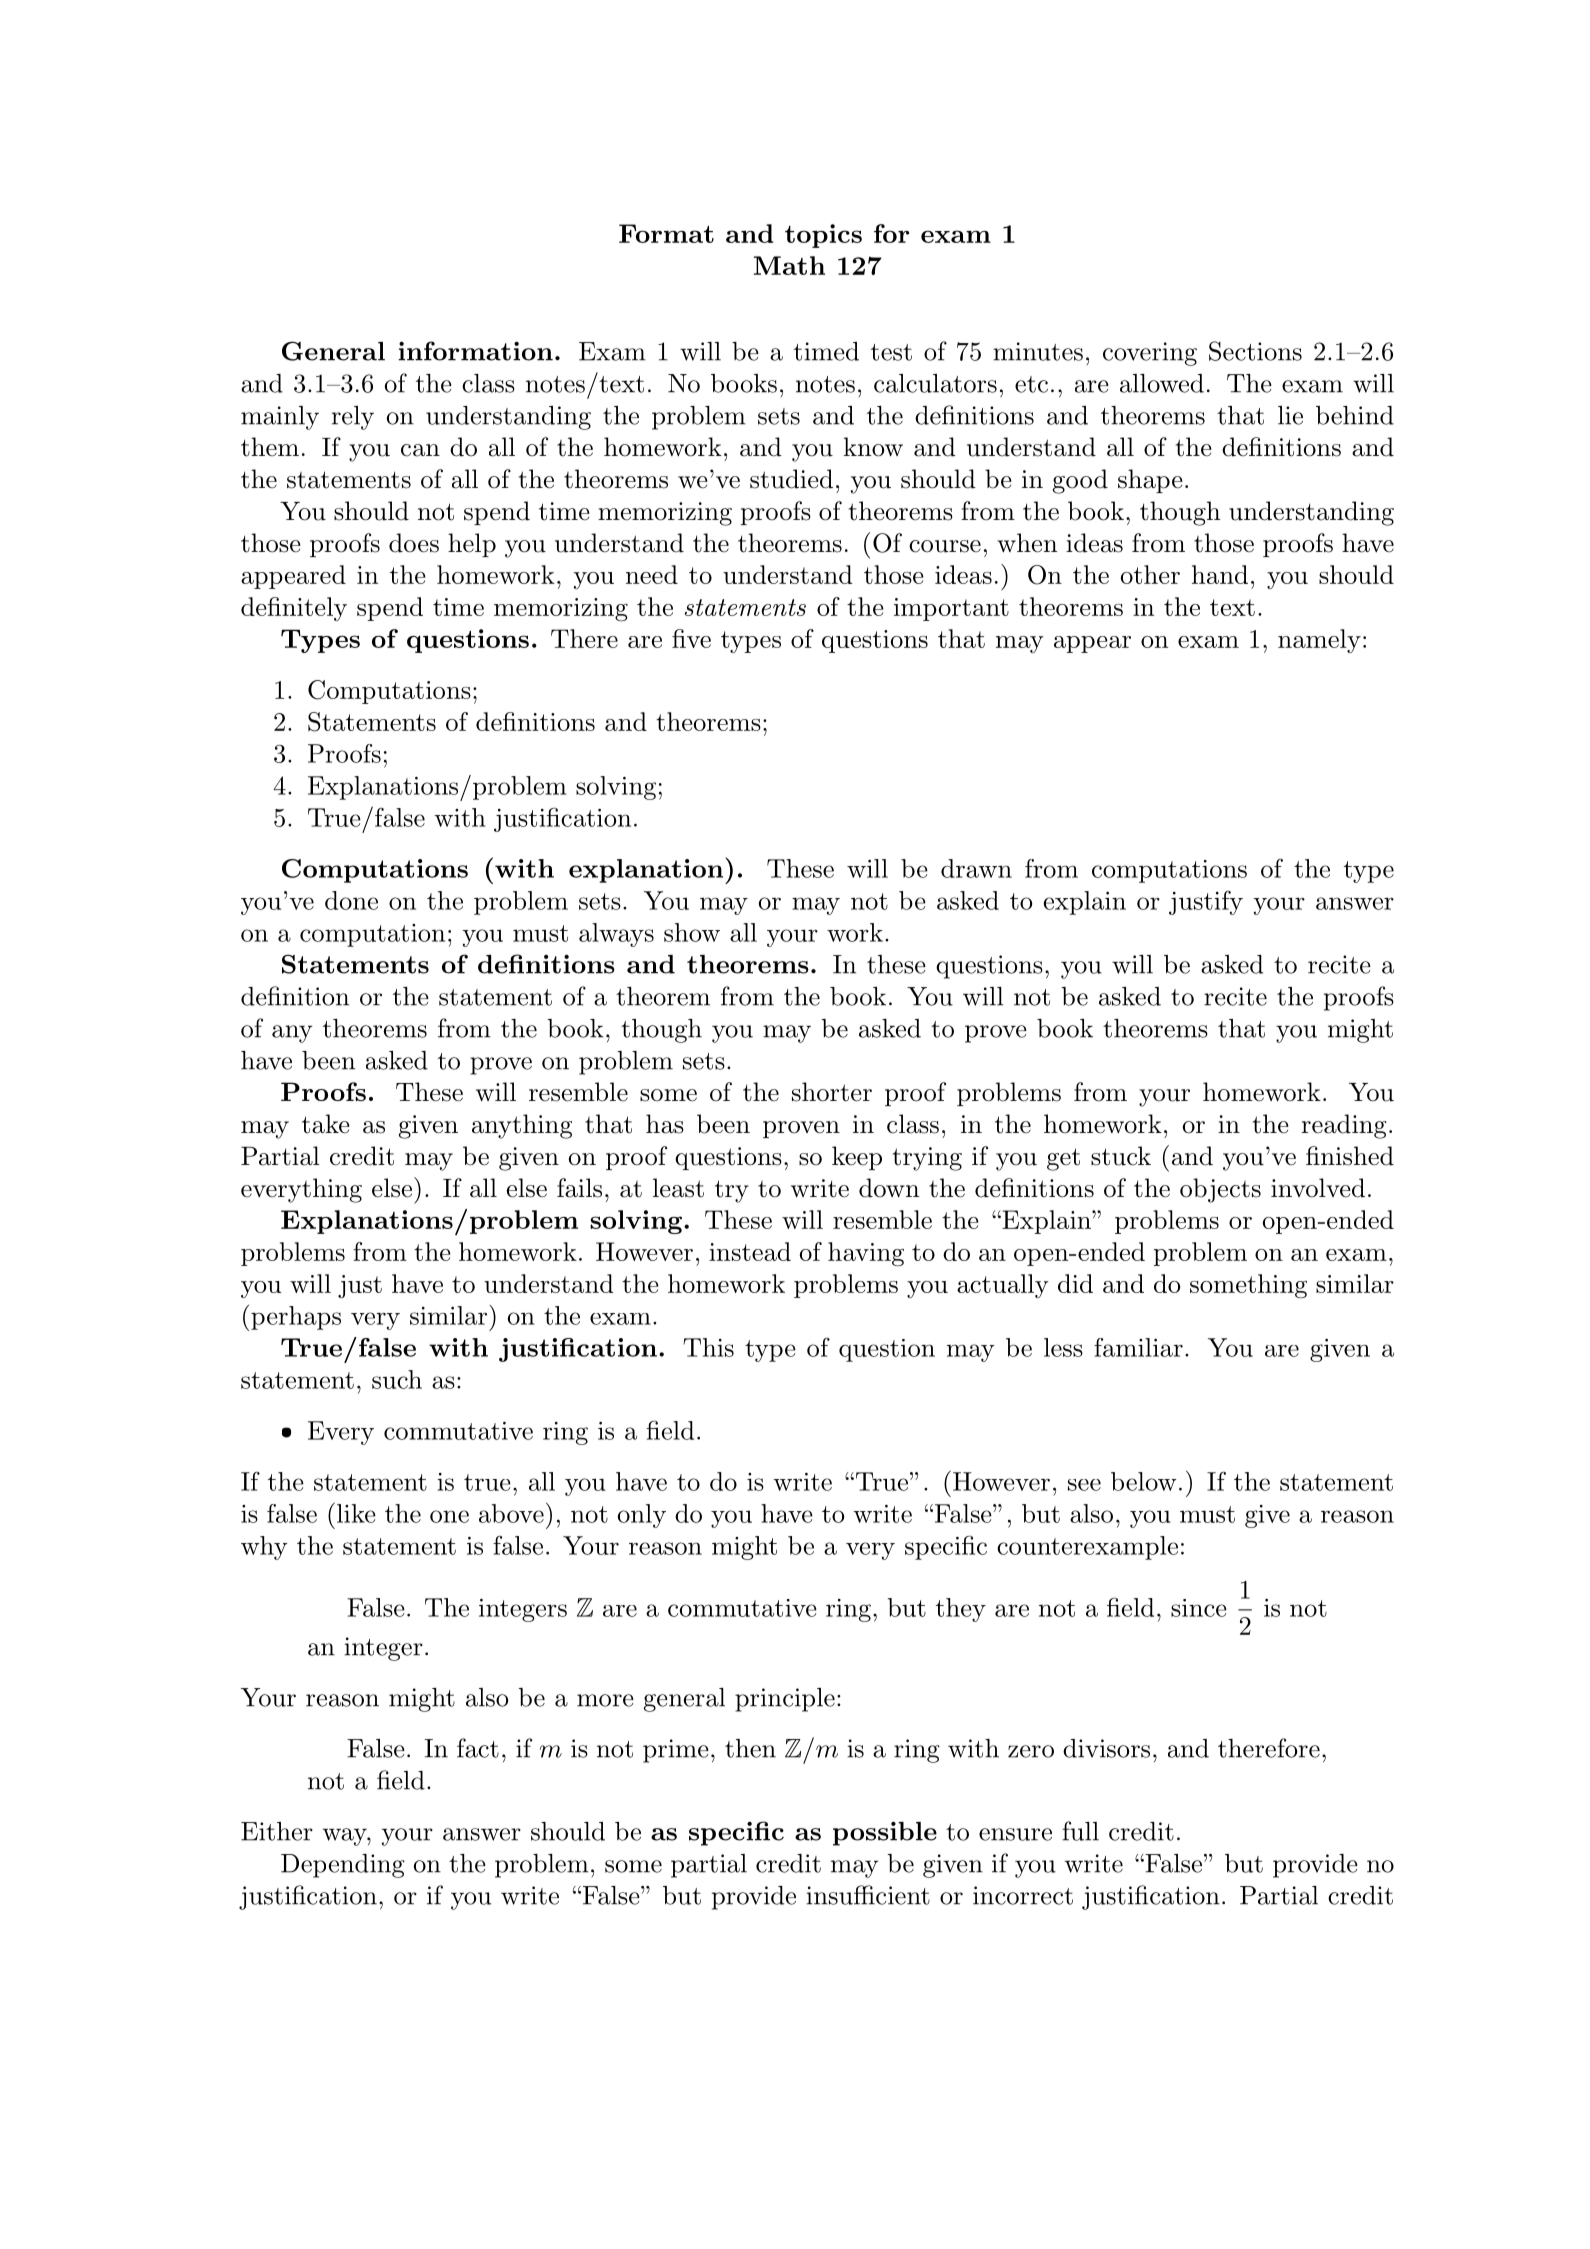 This screenshot has height=2249, width=1590. Describe the element at coordinates (326, 1124) in the screenshot. I see `take` at that location.
